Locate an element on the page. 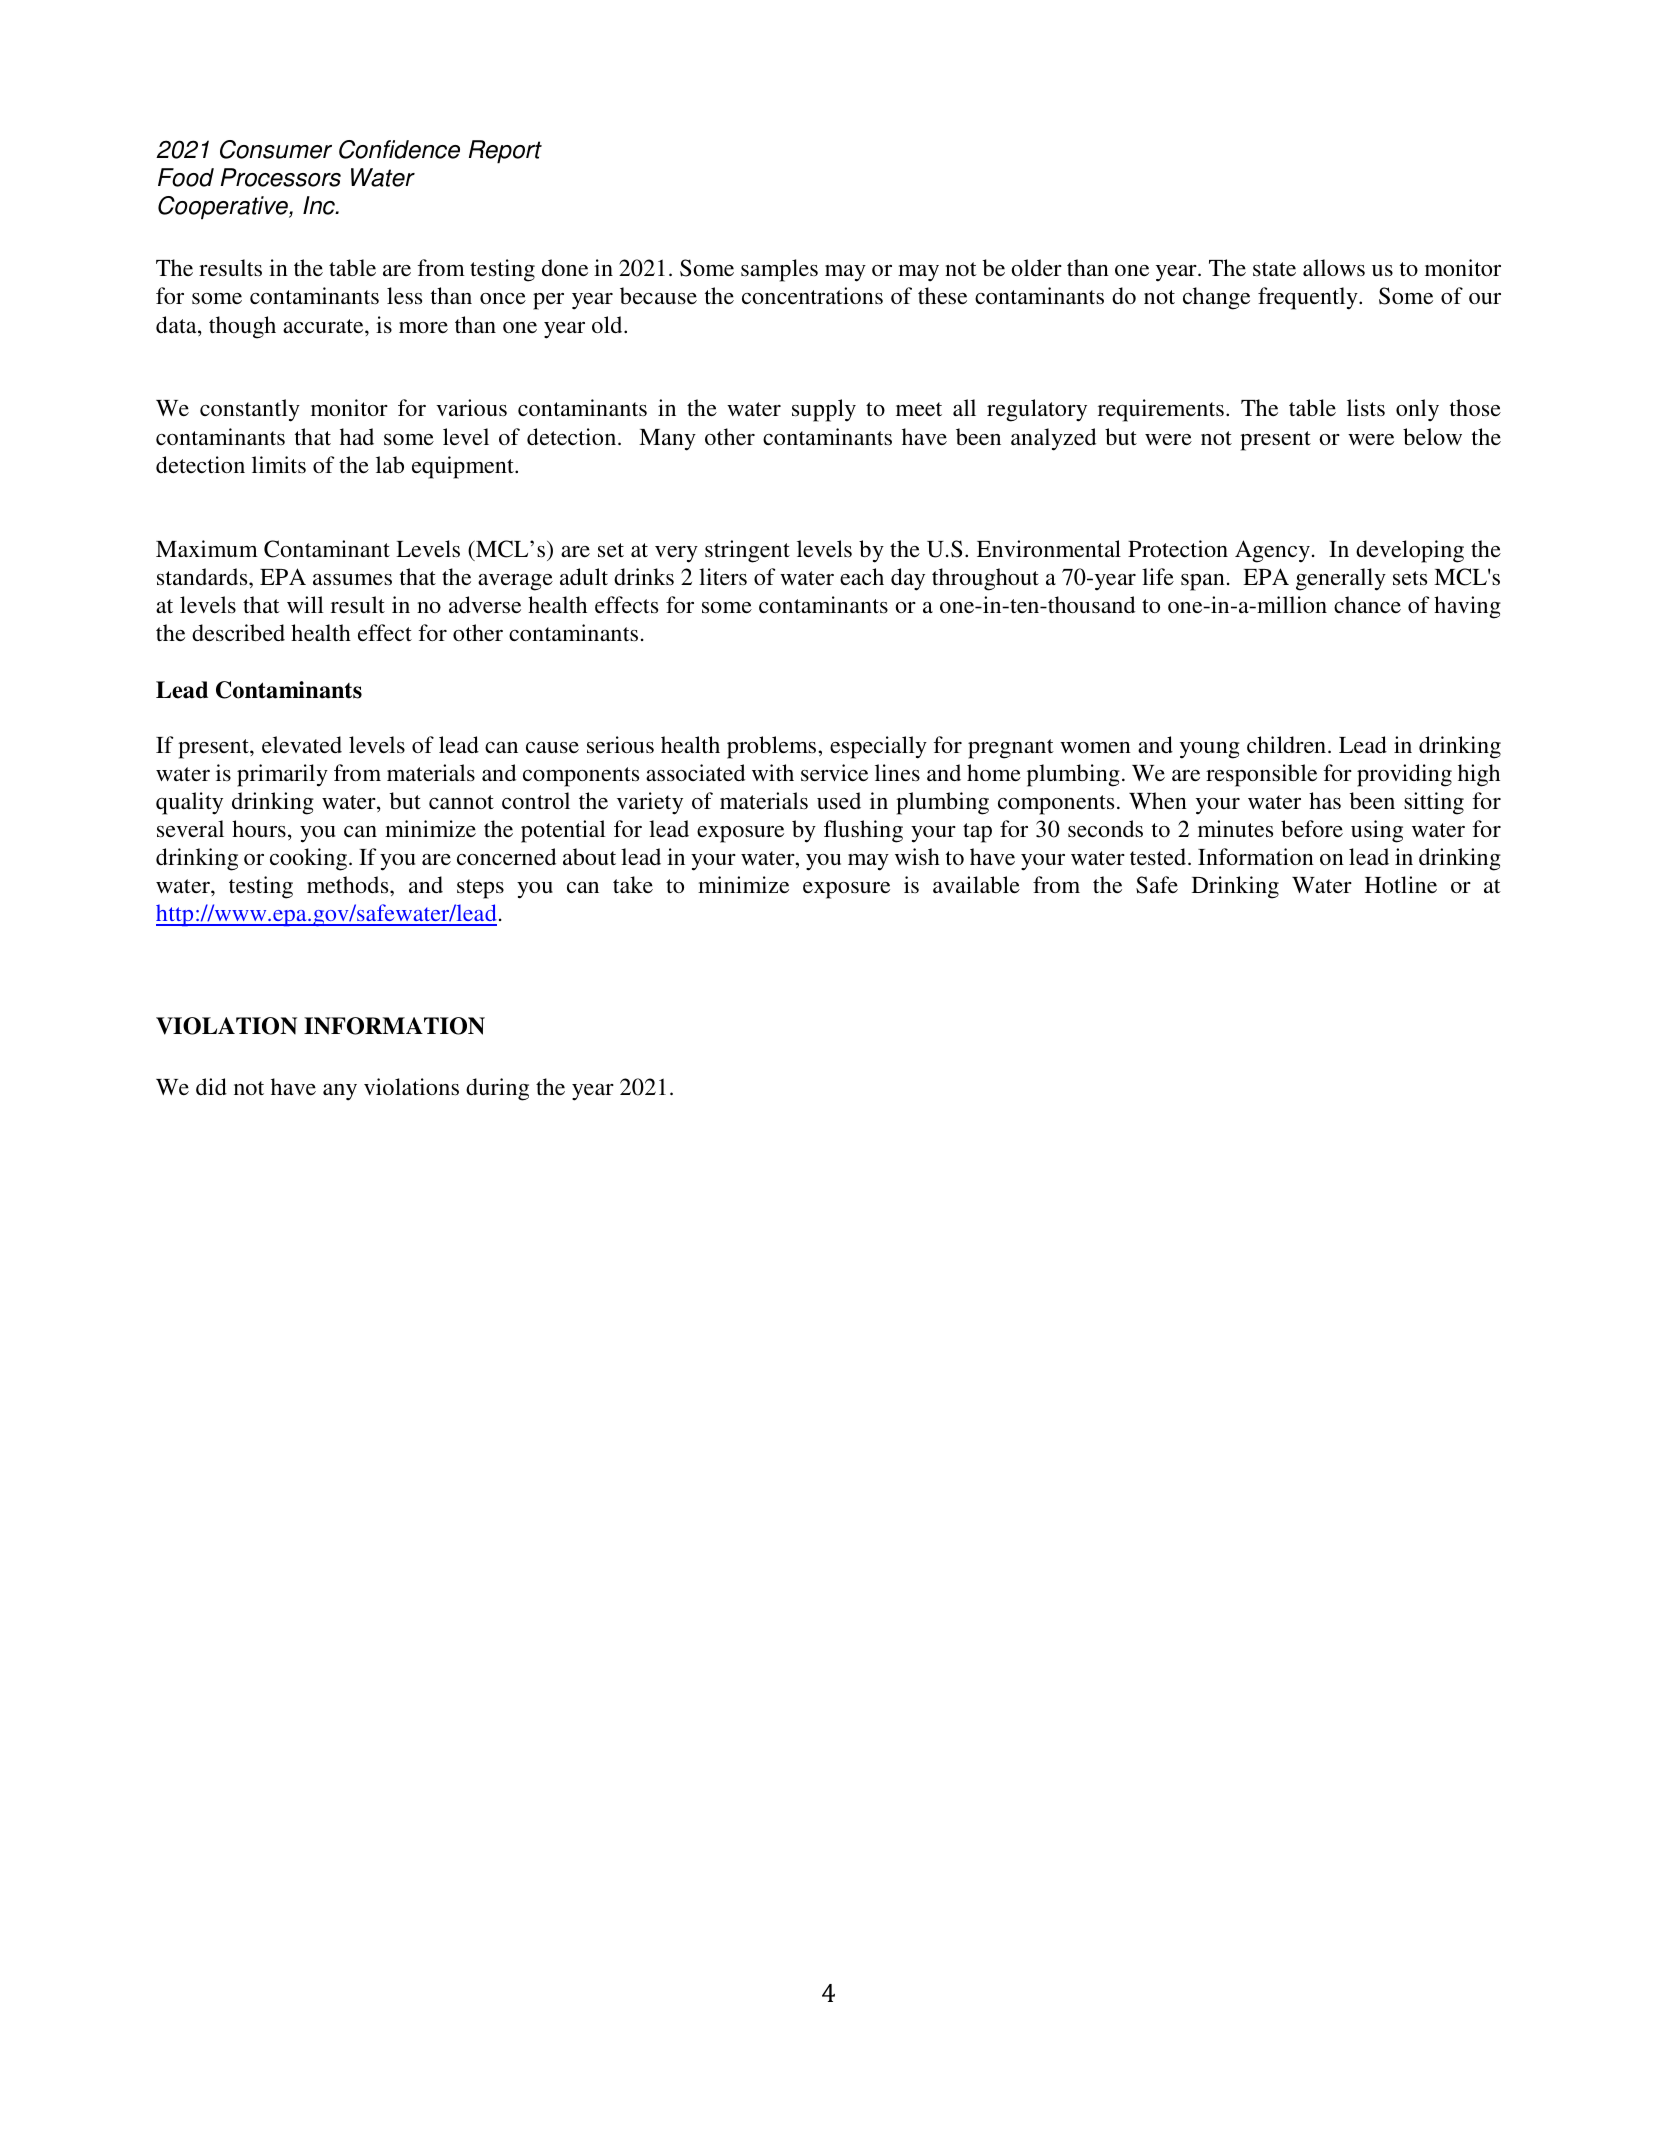 This image has width=1657, height=2145. samples is located at coordinates (779, 270).
